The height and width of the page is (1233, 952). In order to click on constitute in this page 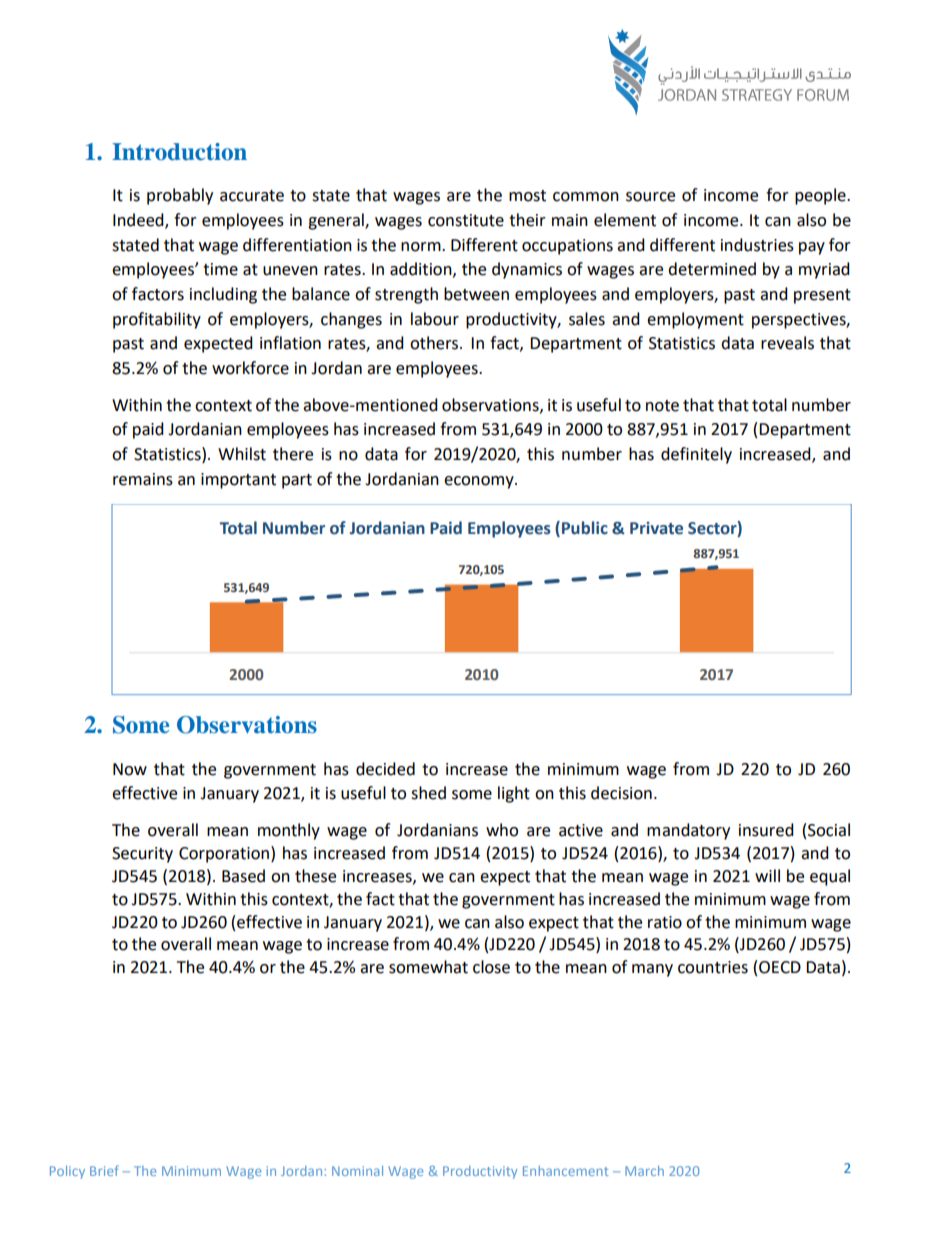, I will do `click(466, 220)`.
